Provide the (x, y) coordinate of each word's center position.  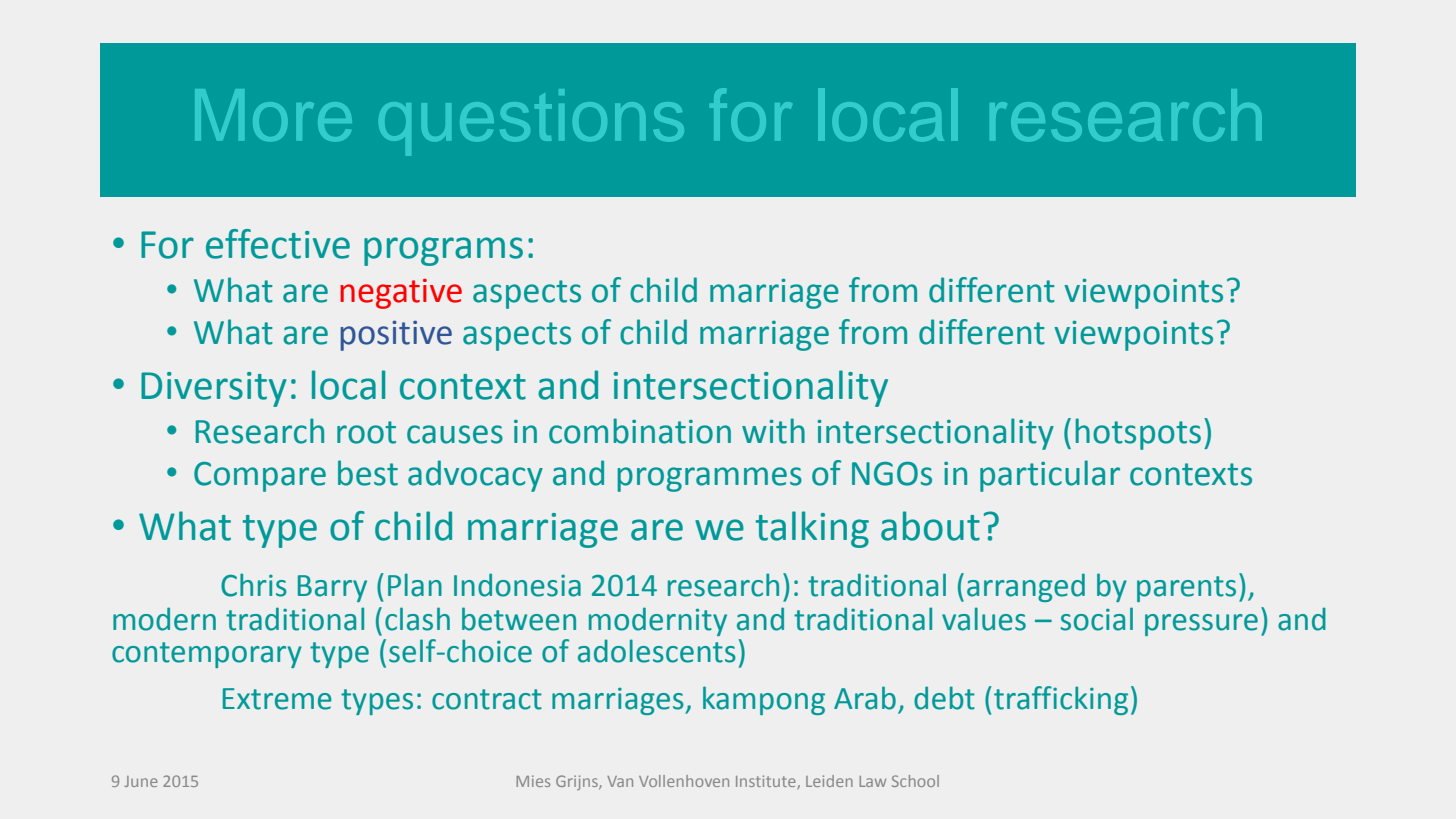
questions (531, 122)
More (273, 115)
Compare (260, 477)
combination (640, 431)
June (141, 781)
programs (443, 251)
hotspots (1138, 434)
